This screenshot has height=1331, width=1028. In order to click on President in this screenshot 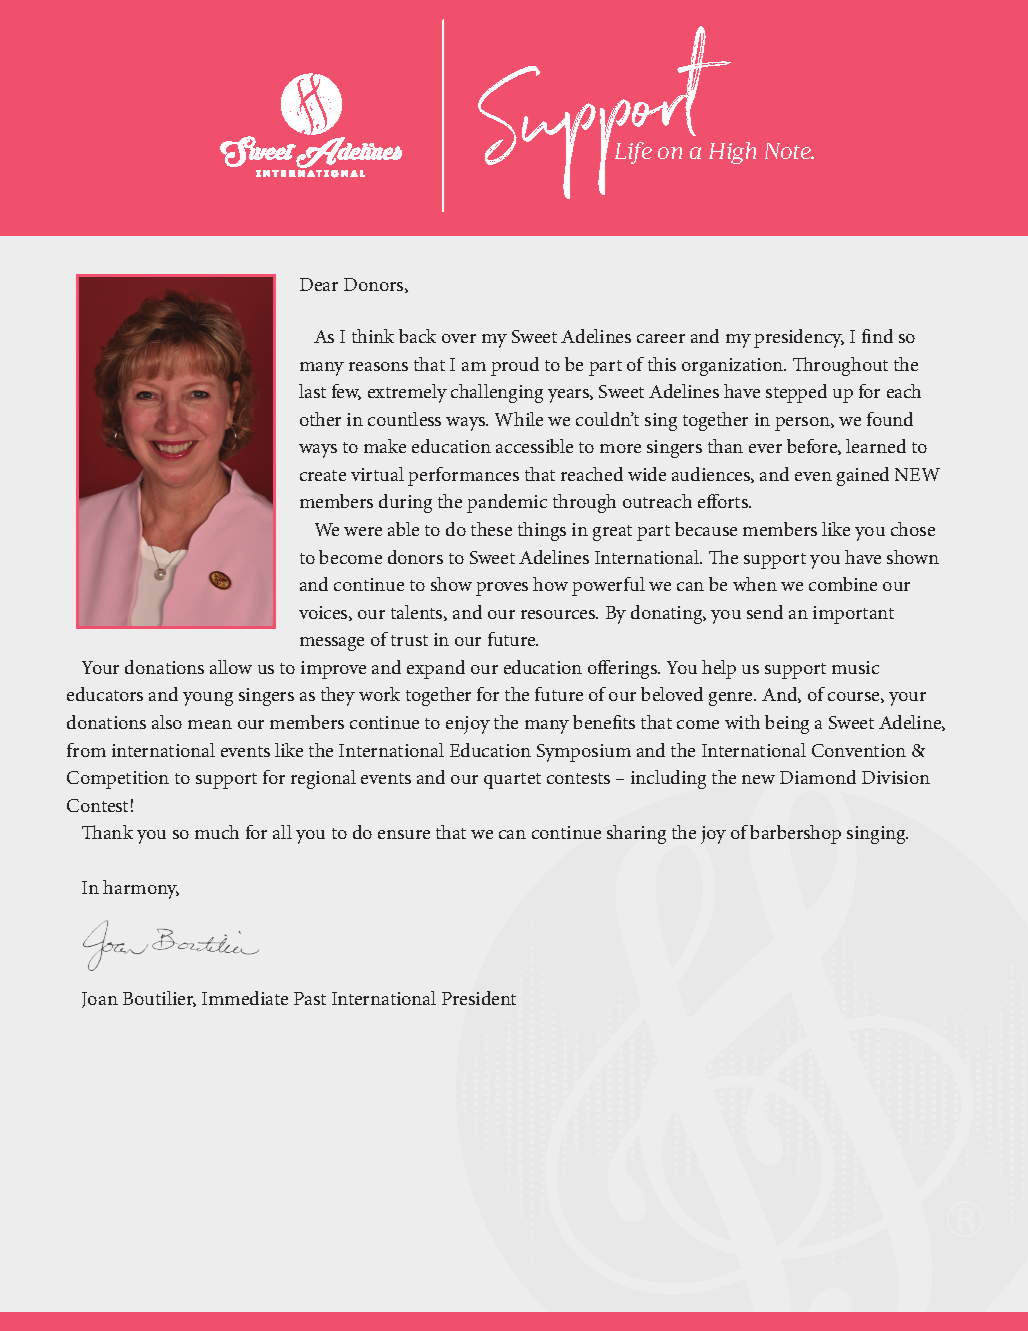, I will do `click(479, 998)`.
